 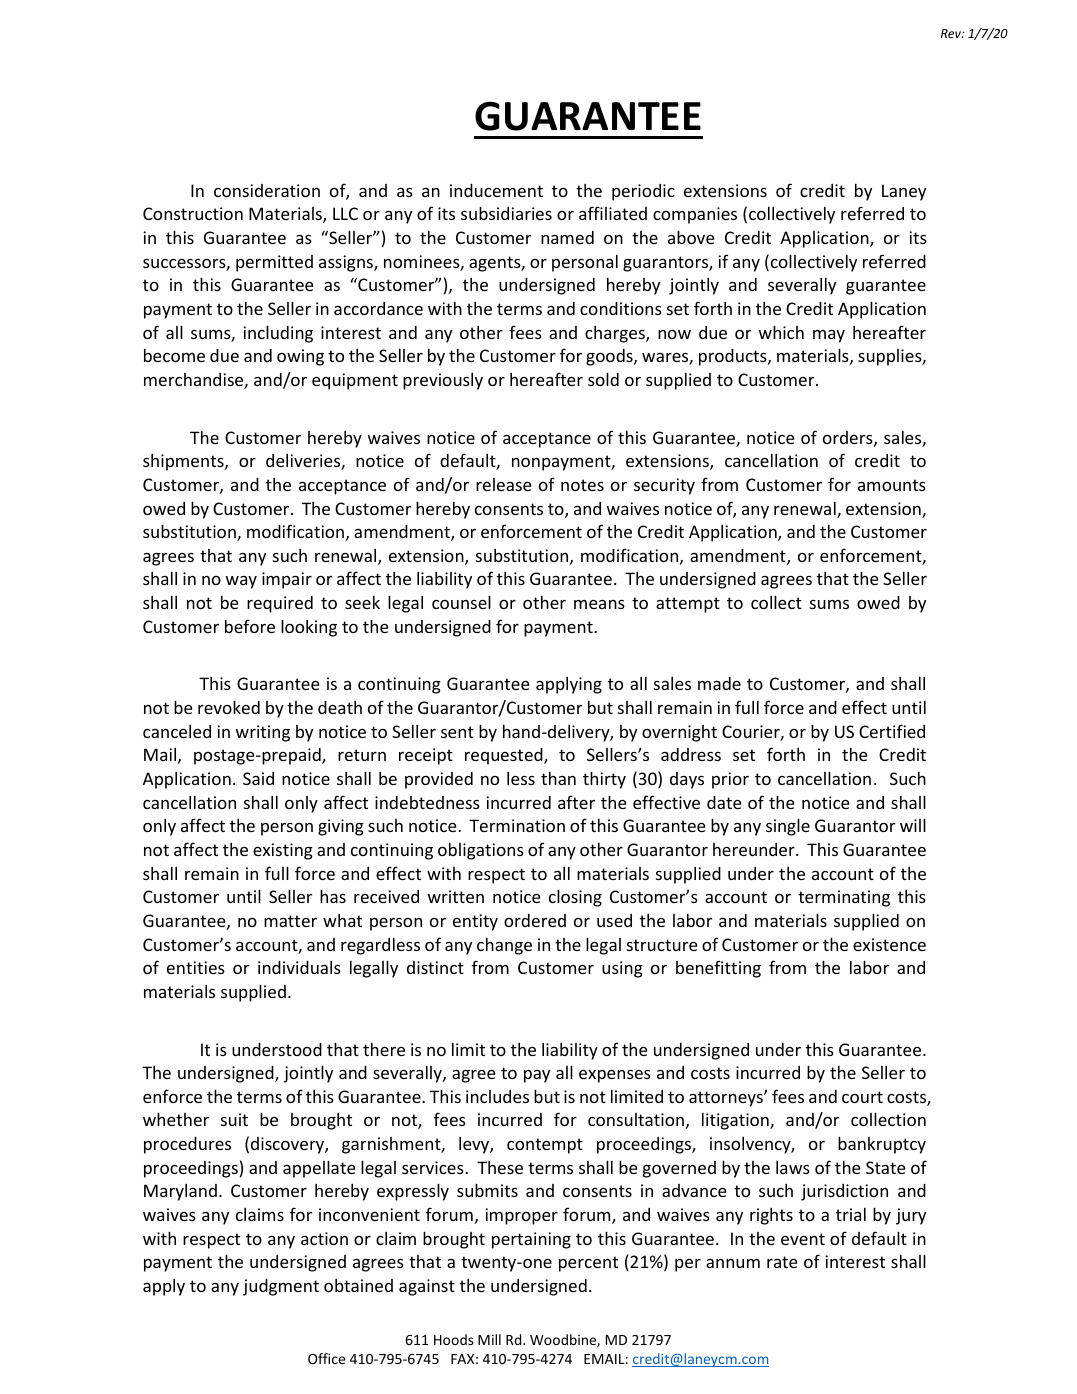 What do you see at coordinates (892, 485) in the screenshot?
I see `amounts` at bounding box center [892, 485].
